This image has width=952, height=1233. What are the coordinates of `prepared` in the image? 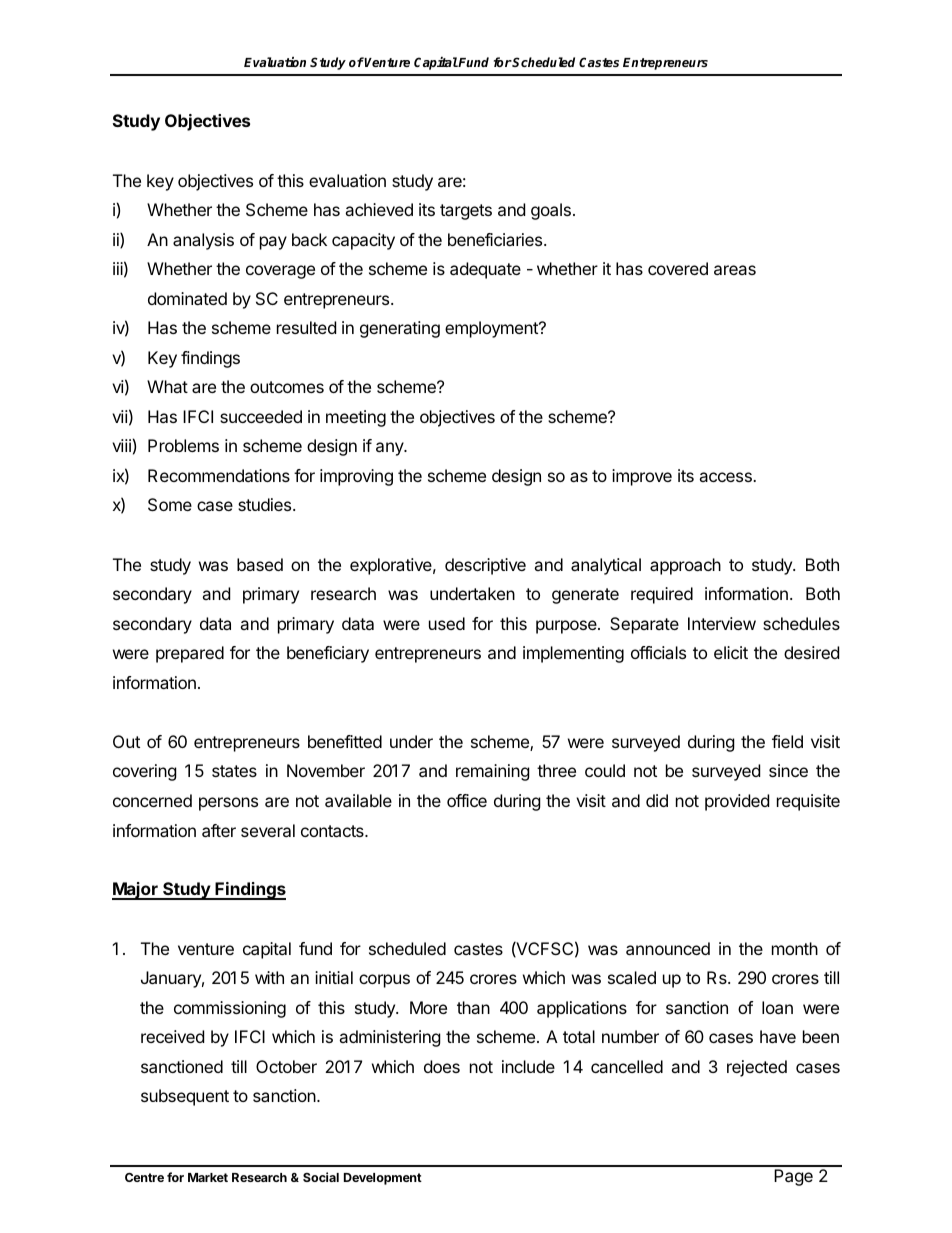 It's located at (190, 654).
